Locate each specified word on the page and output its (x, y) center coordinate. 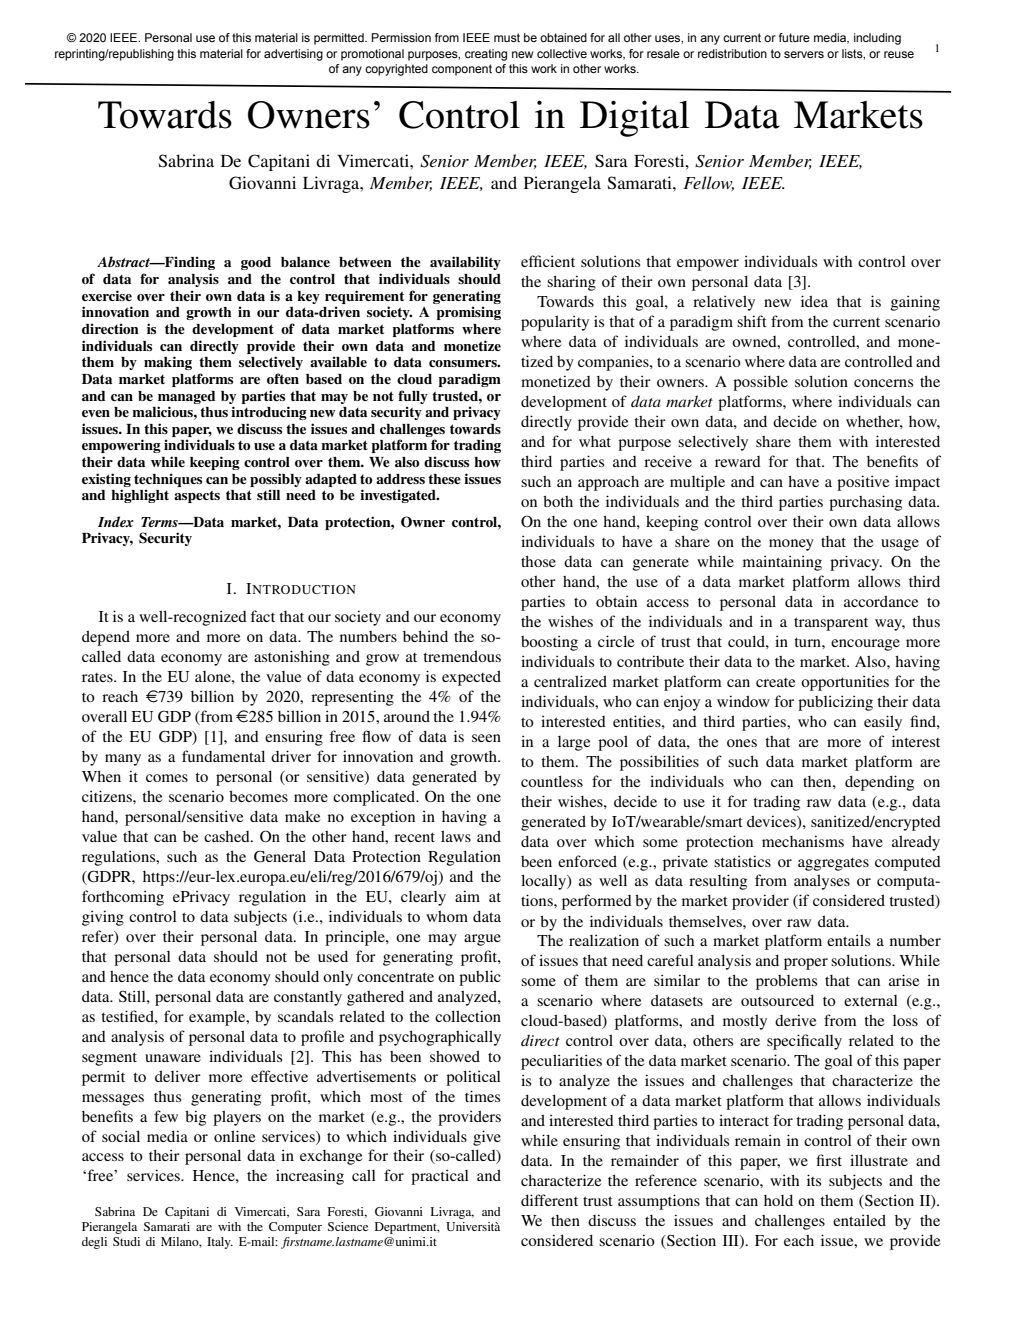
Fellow (708, 183)
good (256, 263)
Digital (635, 118)
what (595, 441)
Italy (220, 1243)
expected (471, 678)
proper (806, 964)
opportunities (845, 683)
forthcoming (123, 898)
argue (482, 940)
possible (760, 383)
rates (98, 677)
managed (186, 397)
